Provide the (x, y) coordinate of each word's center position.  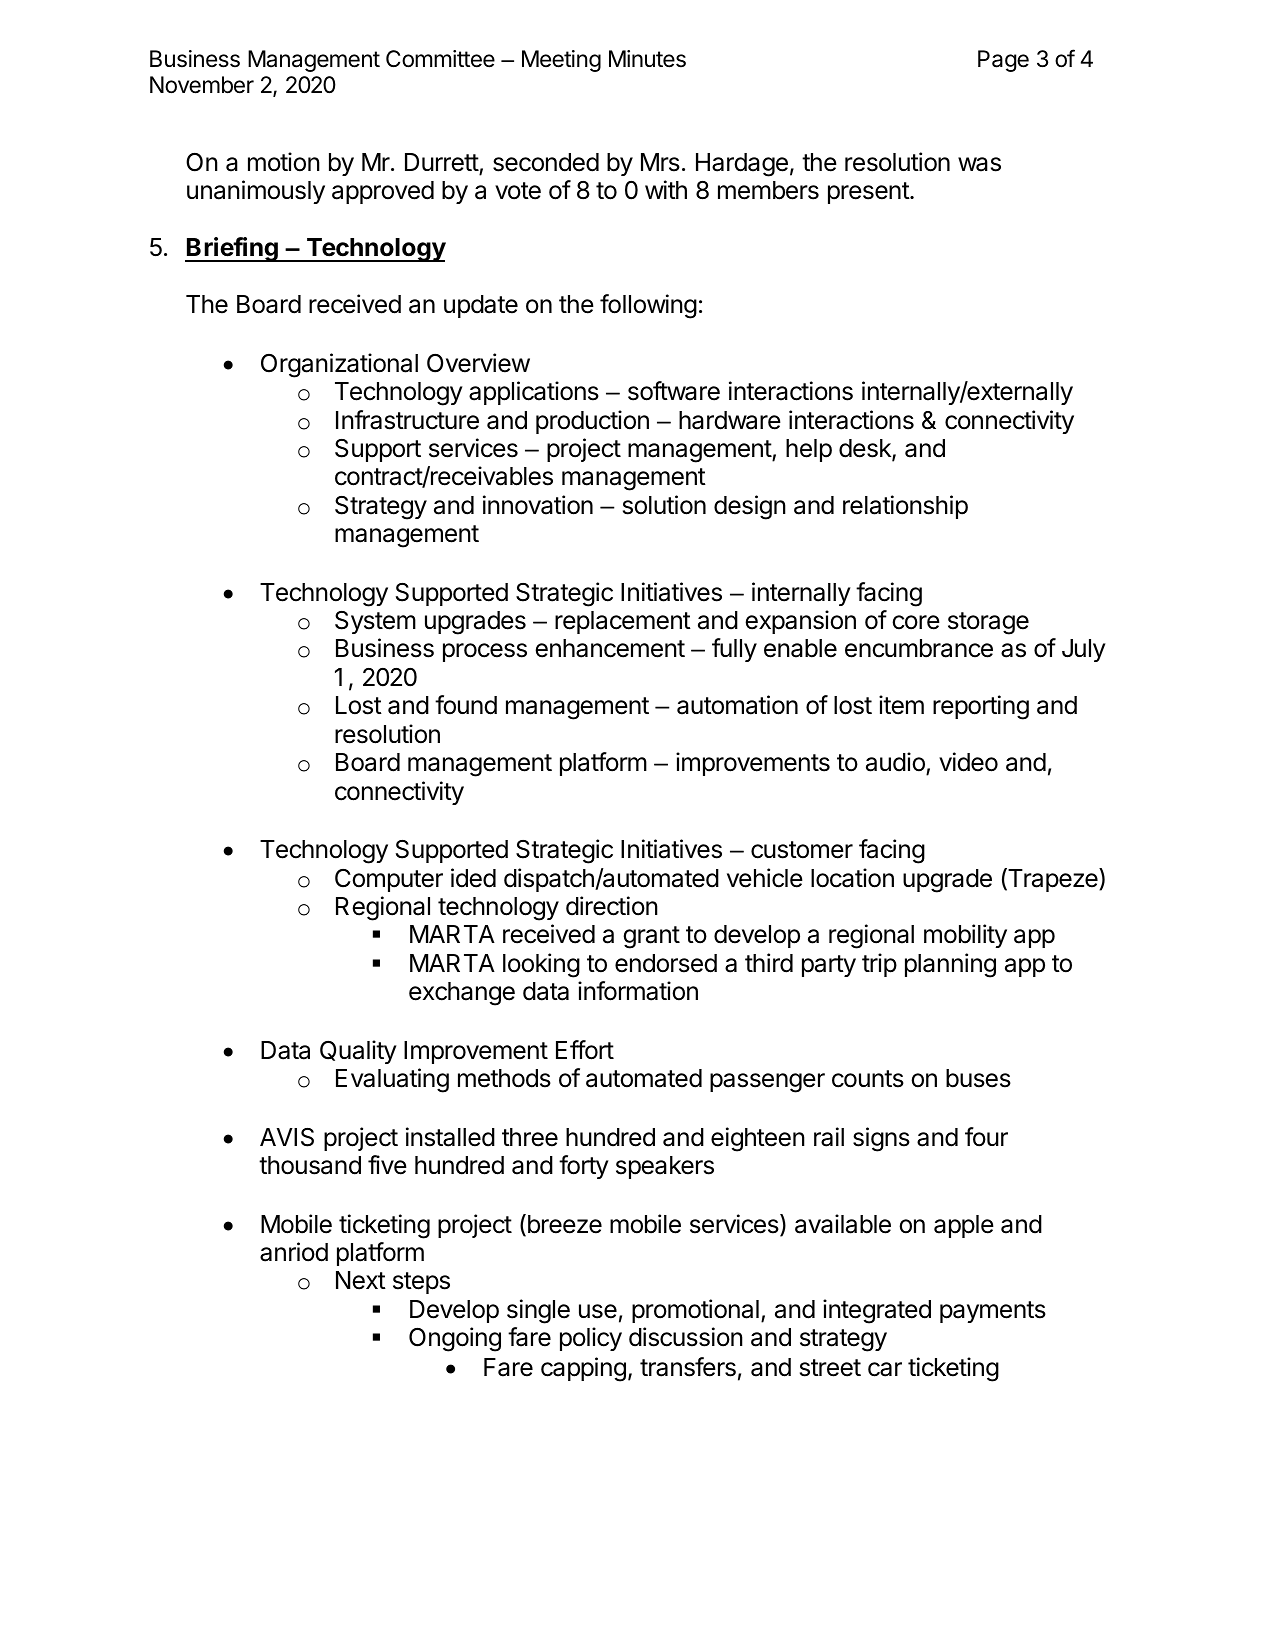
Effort (585, 1050)
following (648, 306)
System (375, 622)
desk (866, 449)
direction (612, 906)
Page (1003, 61)
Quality (358, 1052)
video (968, 762)
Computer (389, 880)
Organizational (339, 365)
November (202, 85)
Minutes (647, 59)
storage (988, 623)
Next (361, 1280)
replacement (623, 622)
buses (978, 1078)
